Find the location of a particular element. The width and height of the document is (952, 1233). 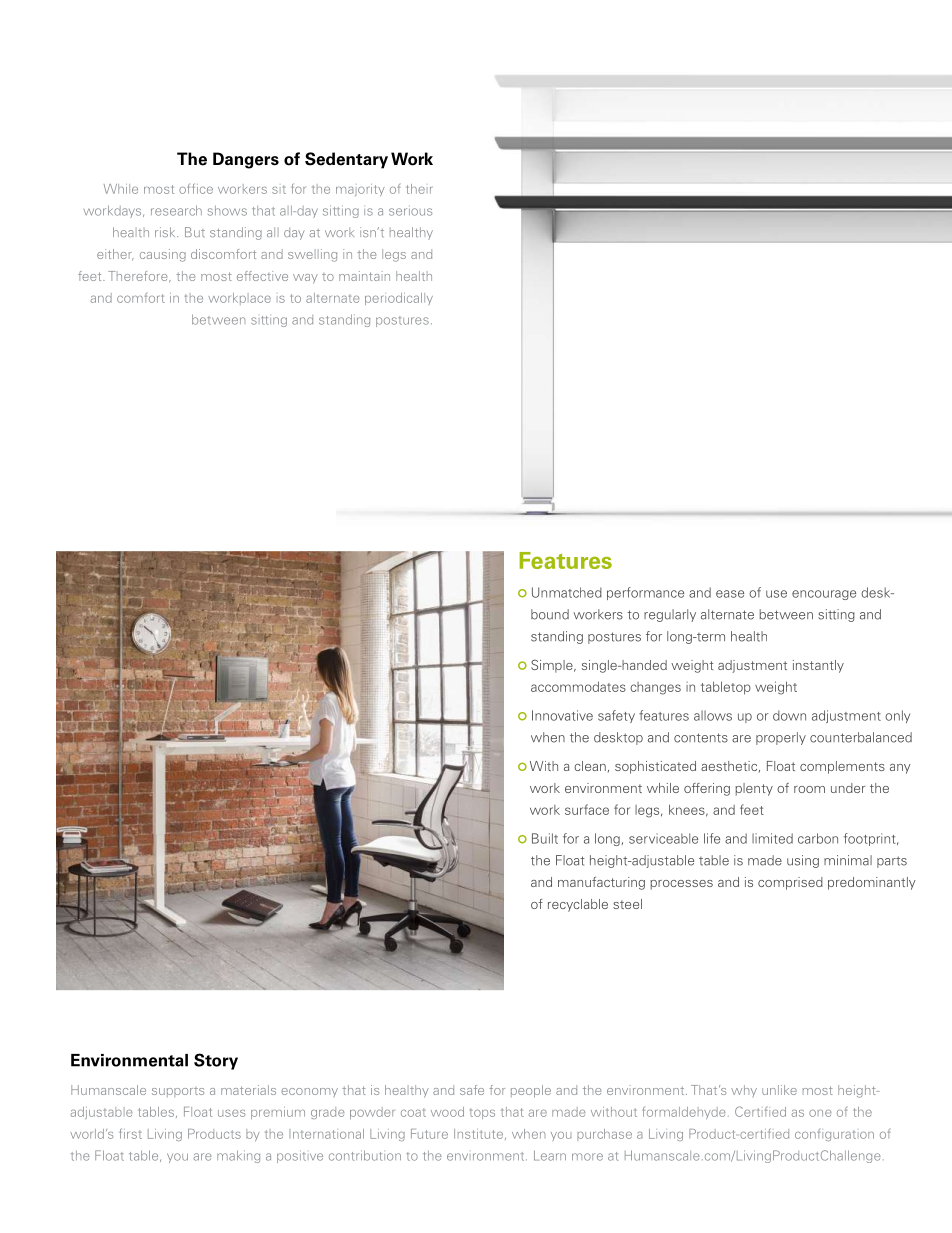

comprised is located at coordinates (790, 883).
